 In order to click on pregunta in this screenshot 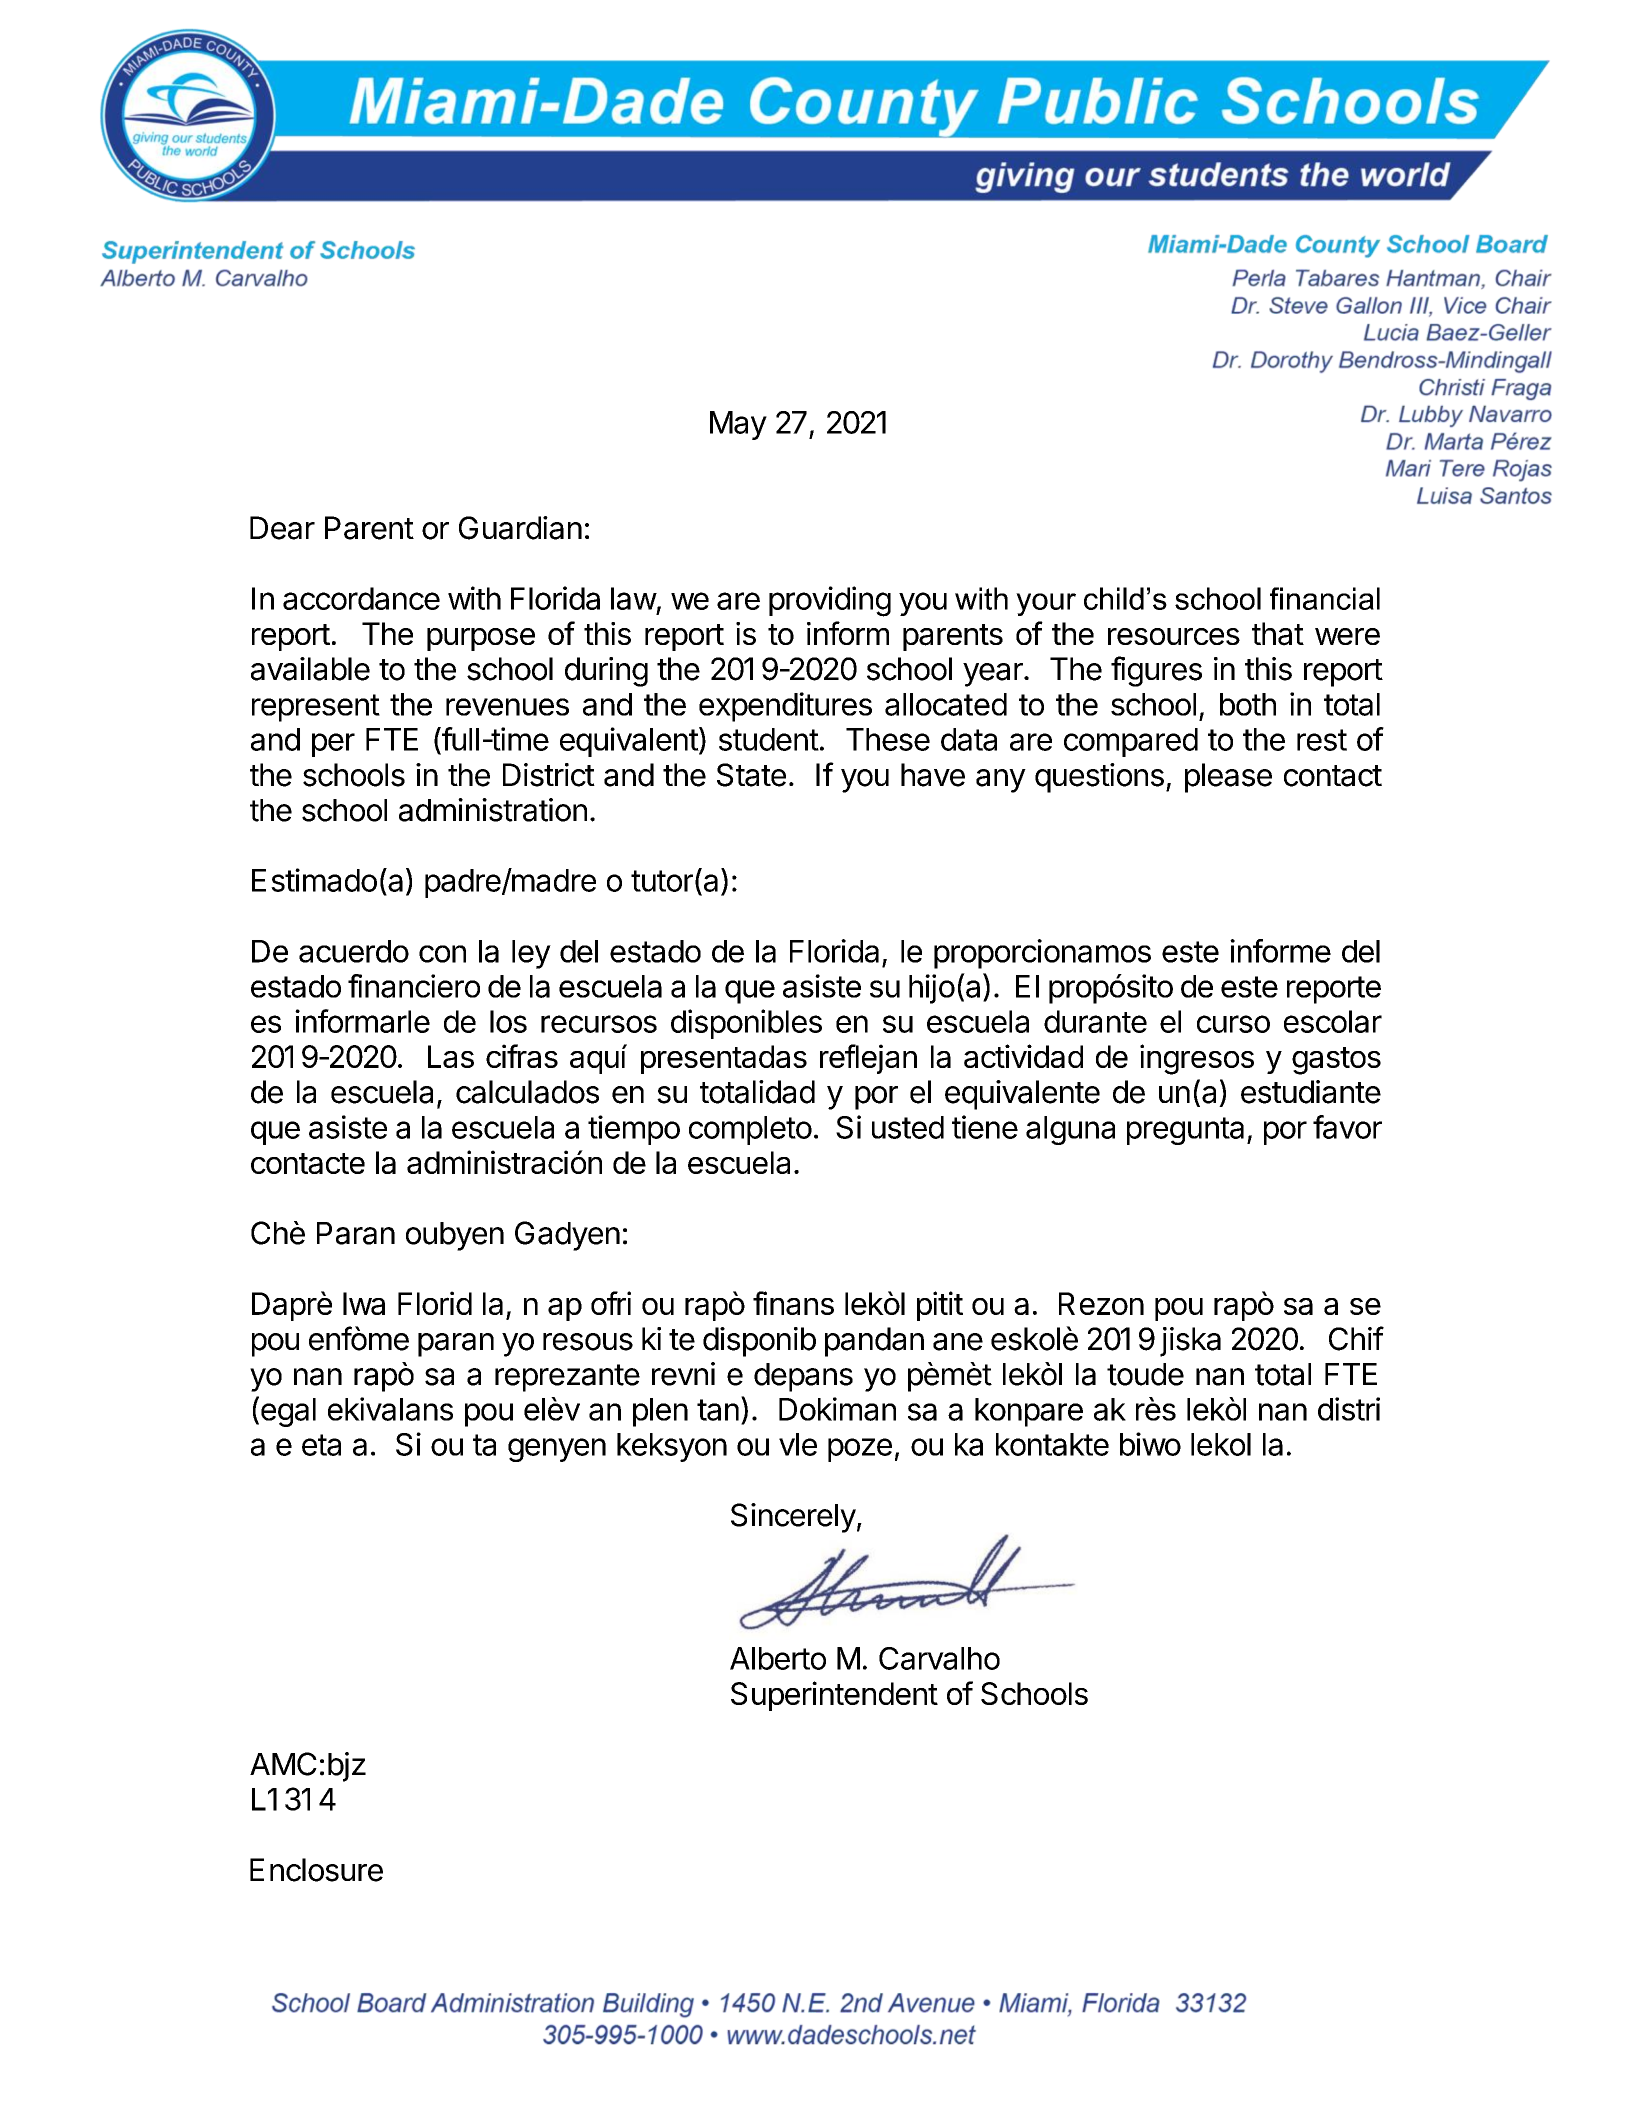, I will do `click(1185, 1131)`.
